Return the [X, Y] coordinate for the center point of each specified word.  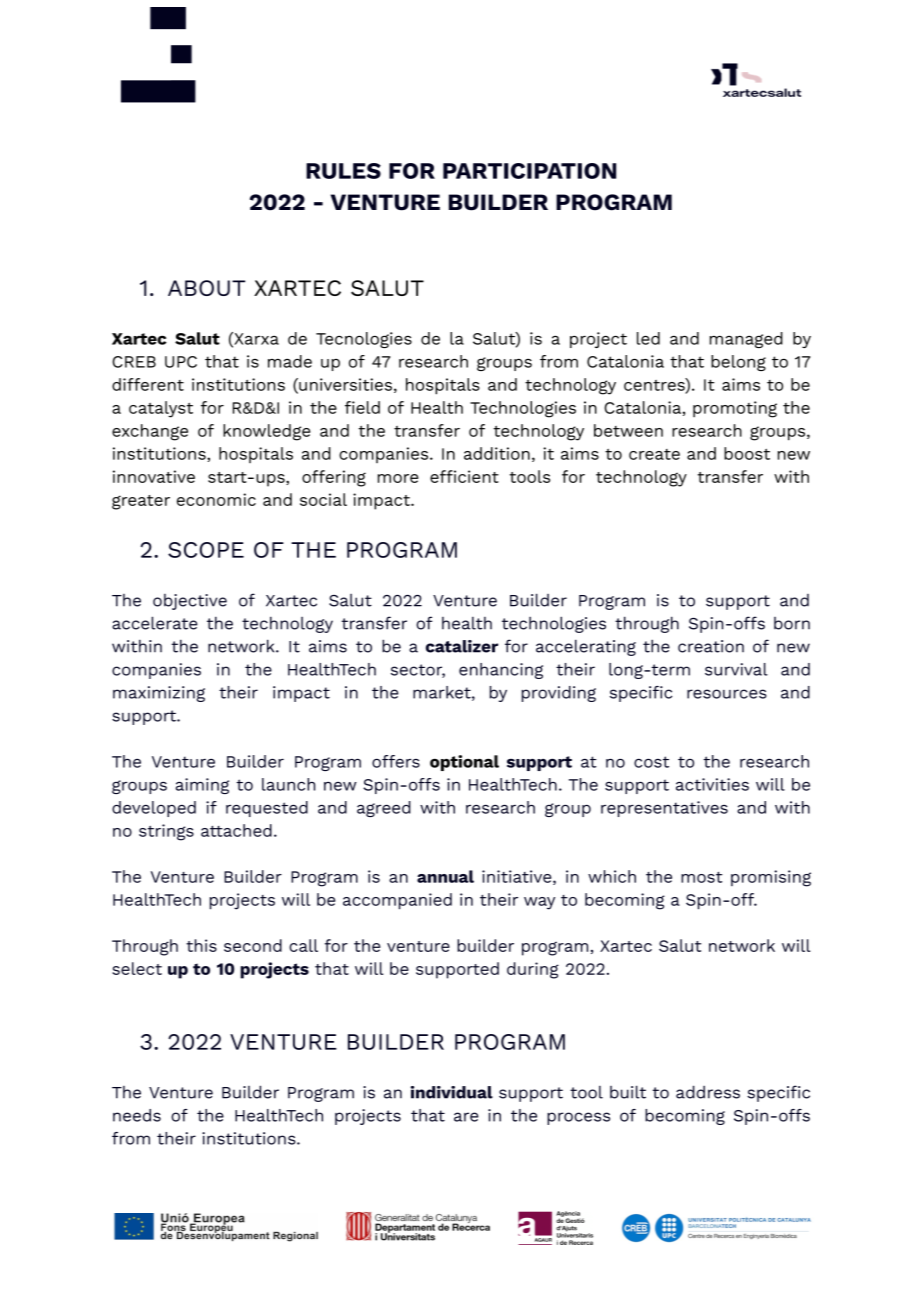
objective [190, 602]
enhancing [501, 671]
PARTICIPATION [529, 171]
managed [746, 340]
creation [711, 646]
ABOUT [206, 288]
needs [137, 1115]
